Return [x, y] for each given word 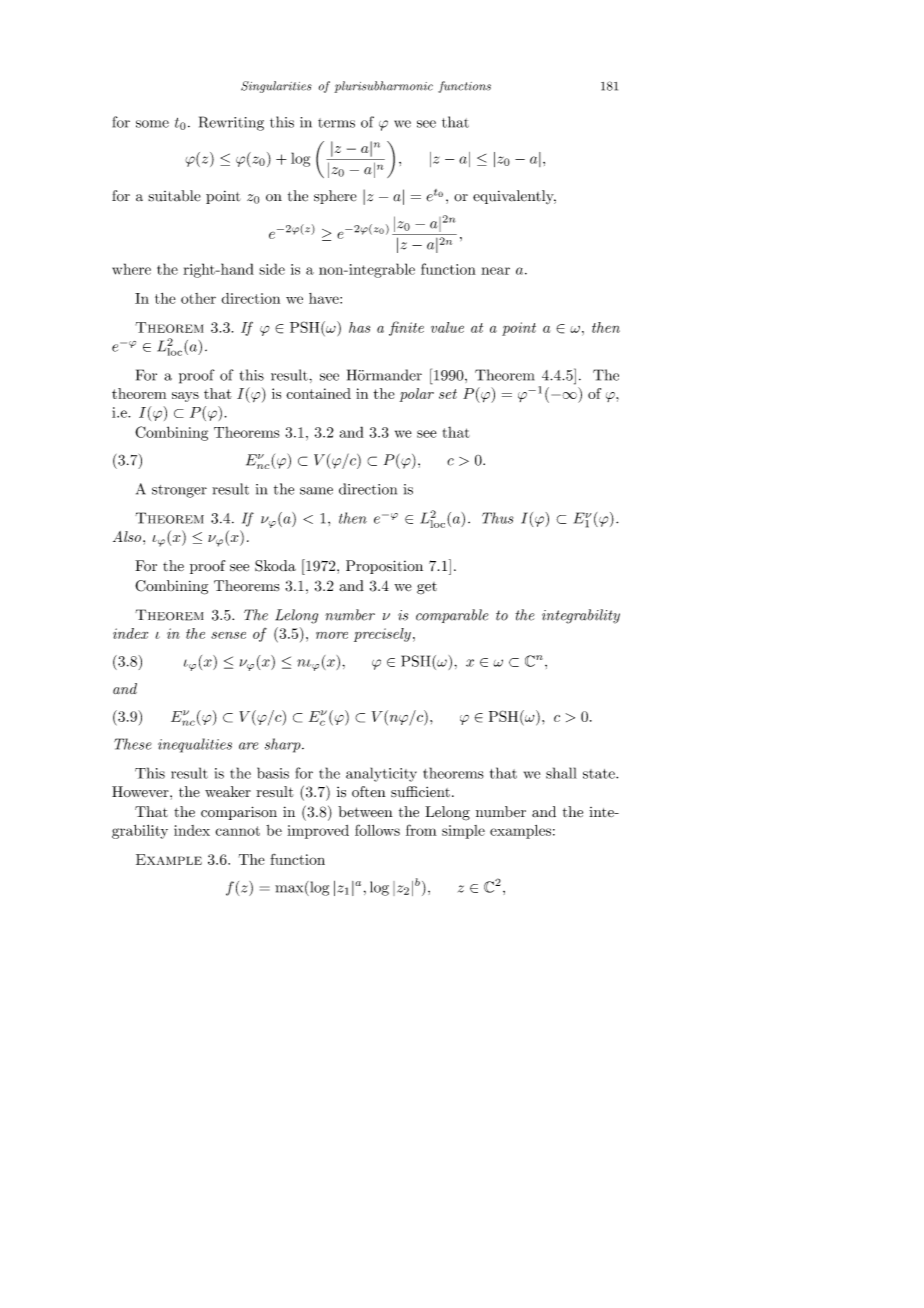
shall [561, 773]
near [495, 271]
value [447, 327]
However [141, 791]
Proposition [384, 567]
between [365, 811]
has [359, 327]
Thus [497, 518]
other [198, 298]
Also [127, 536]
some [152, 124]
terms [336, 123]
